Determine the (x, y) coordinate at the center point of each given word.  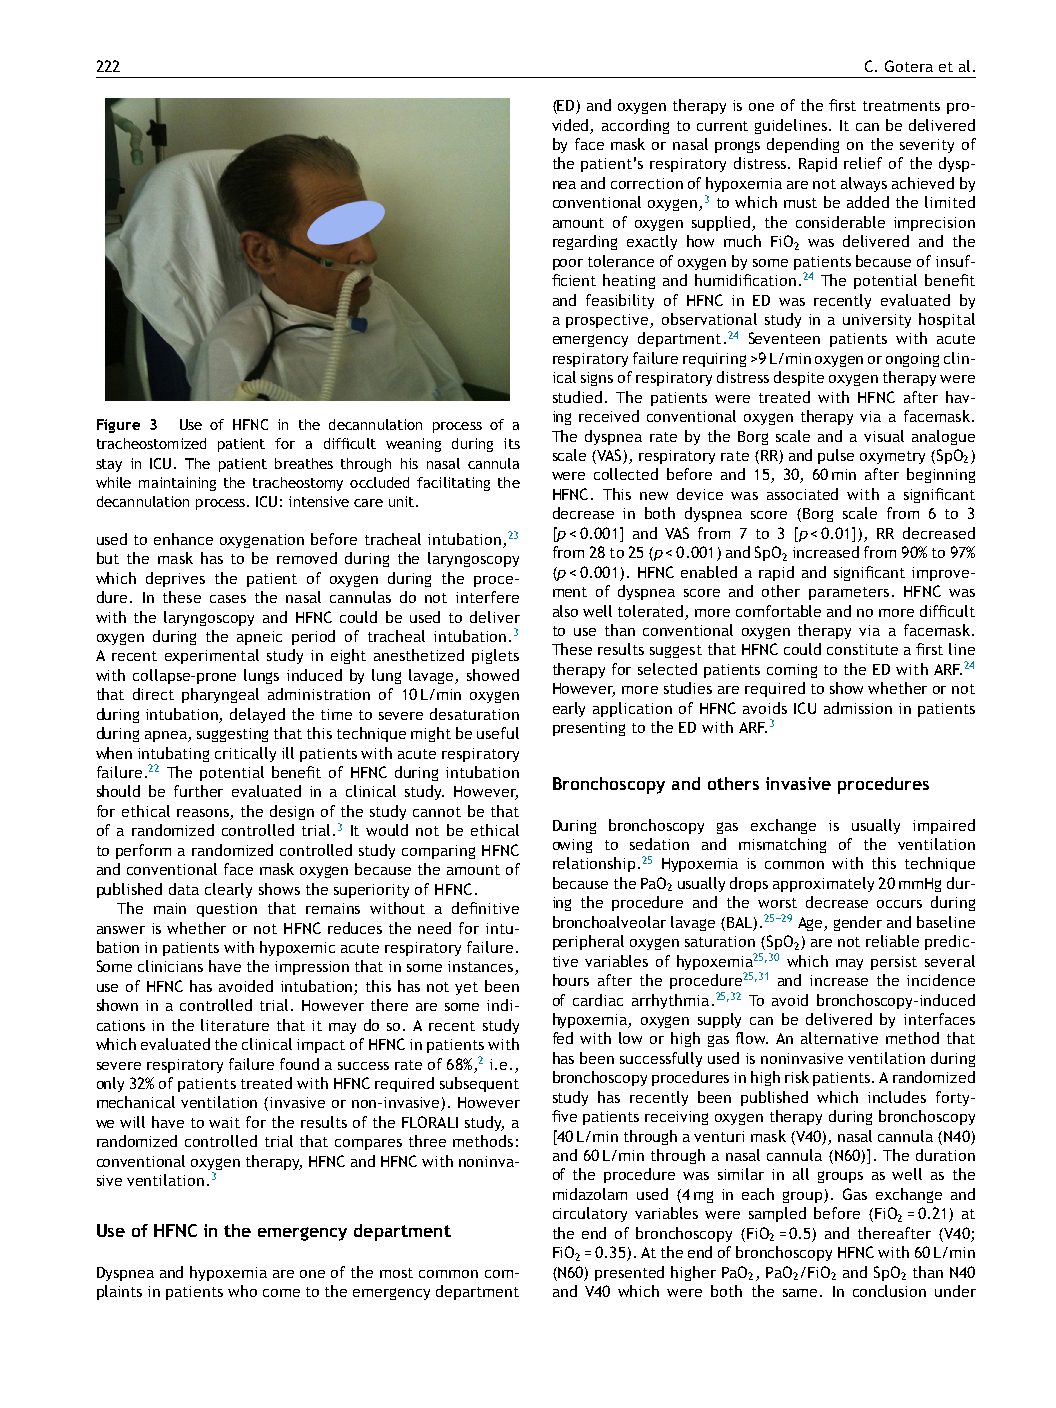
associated (802, 494)
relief (863, 163)
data (184, 889)
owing (572, 846)
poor (568, 264)
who (242, 1291)
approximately (823, 884)
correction (647, 183)
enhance (183, 539)
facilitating (453, 484)
